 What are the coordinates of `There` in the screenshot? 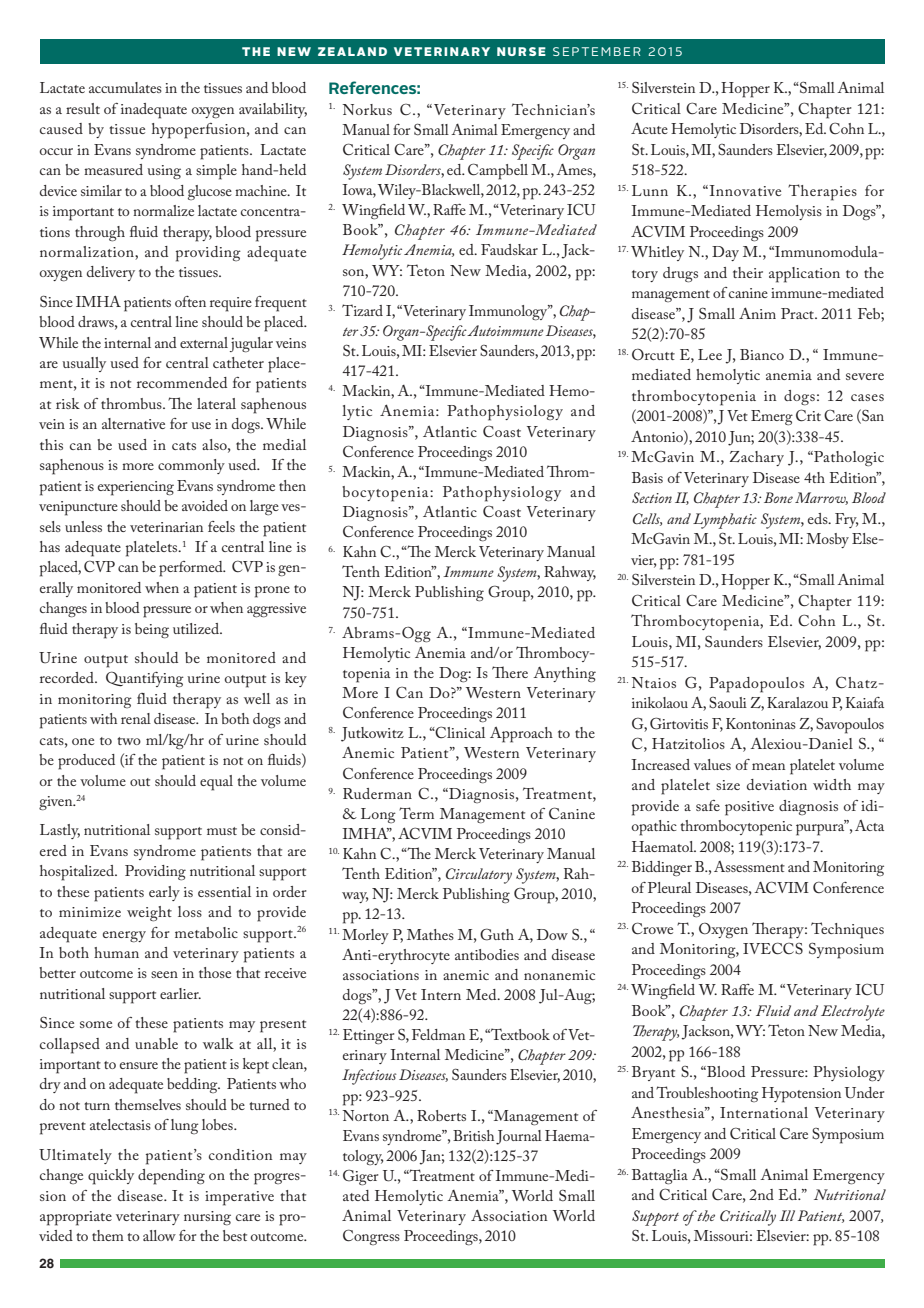 It's located at (510, 672).
